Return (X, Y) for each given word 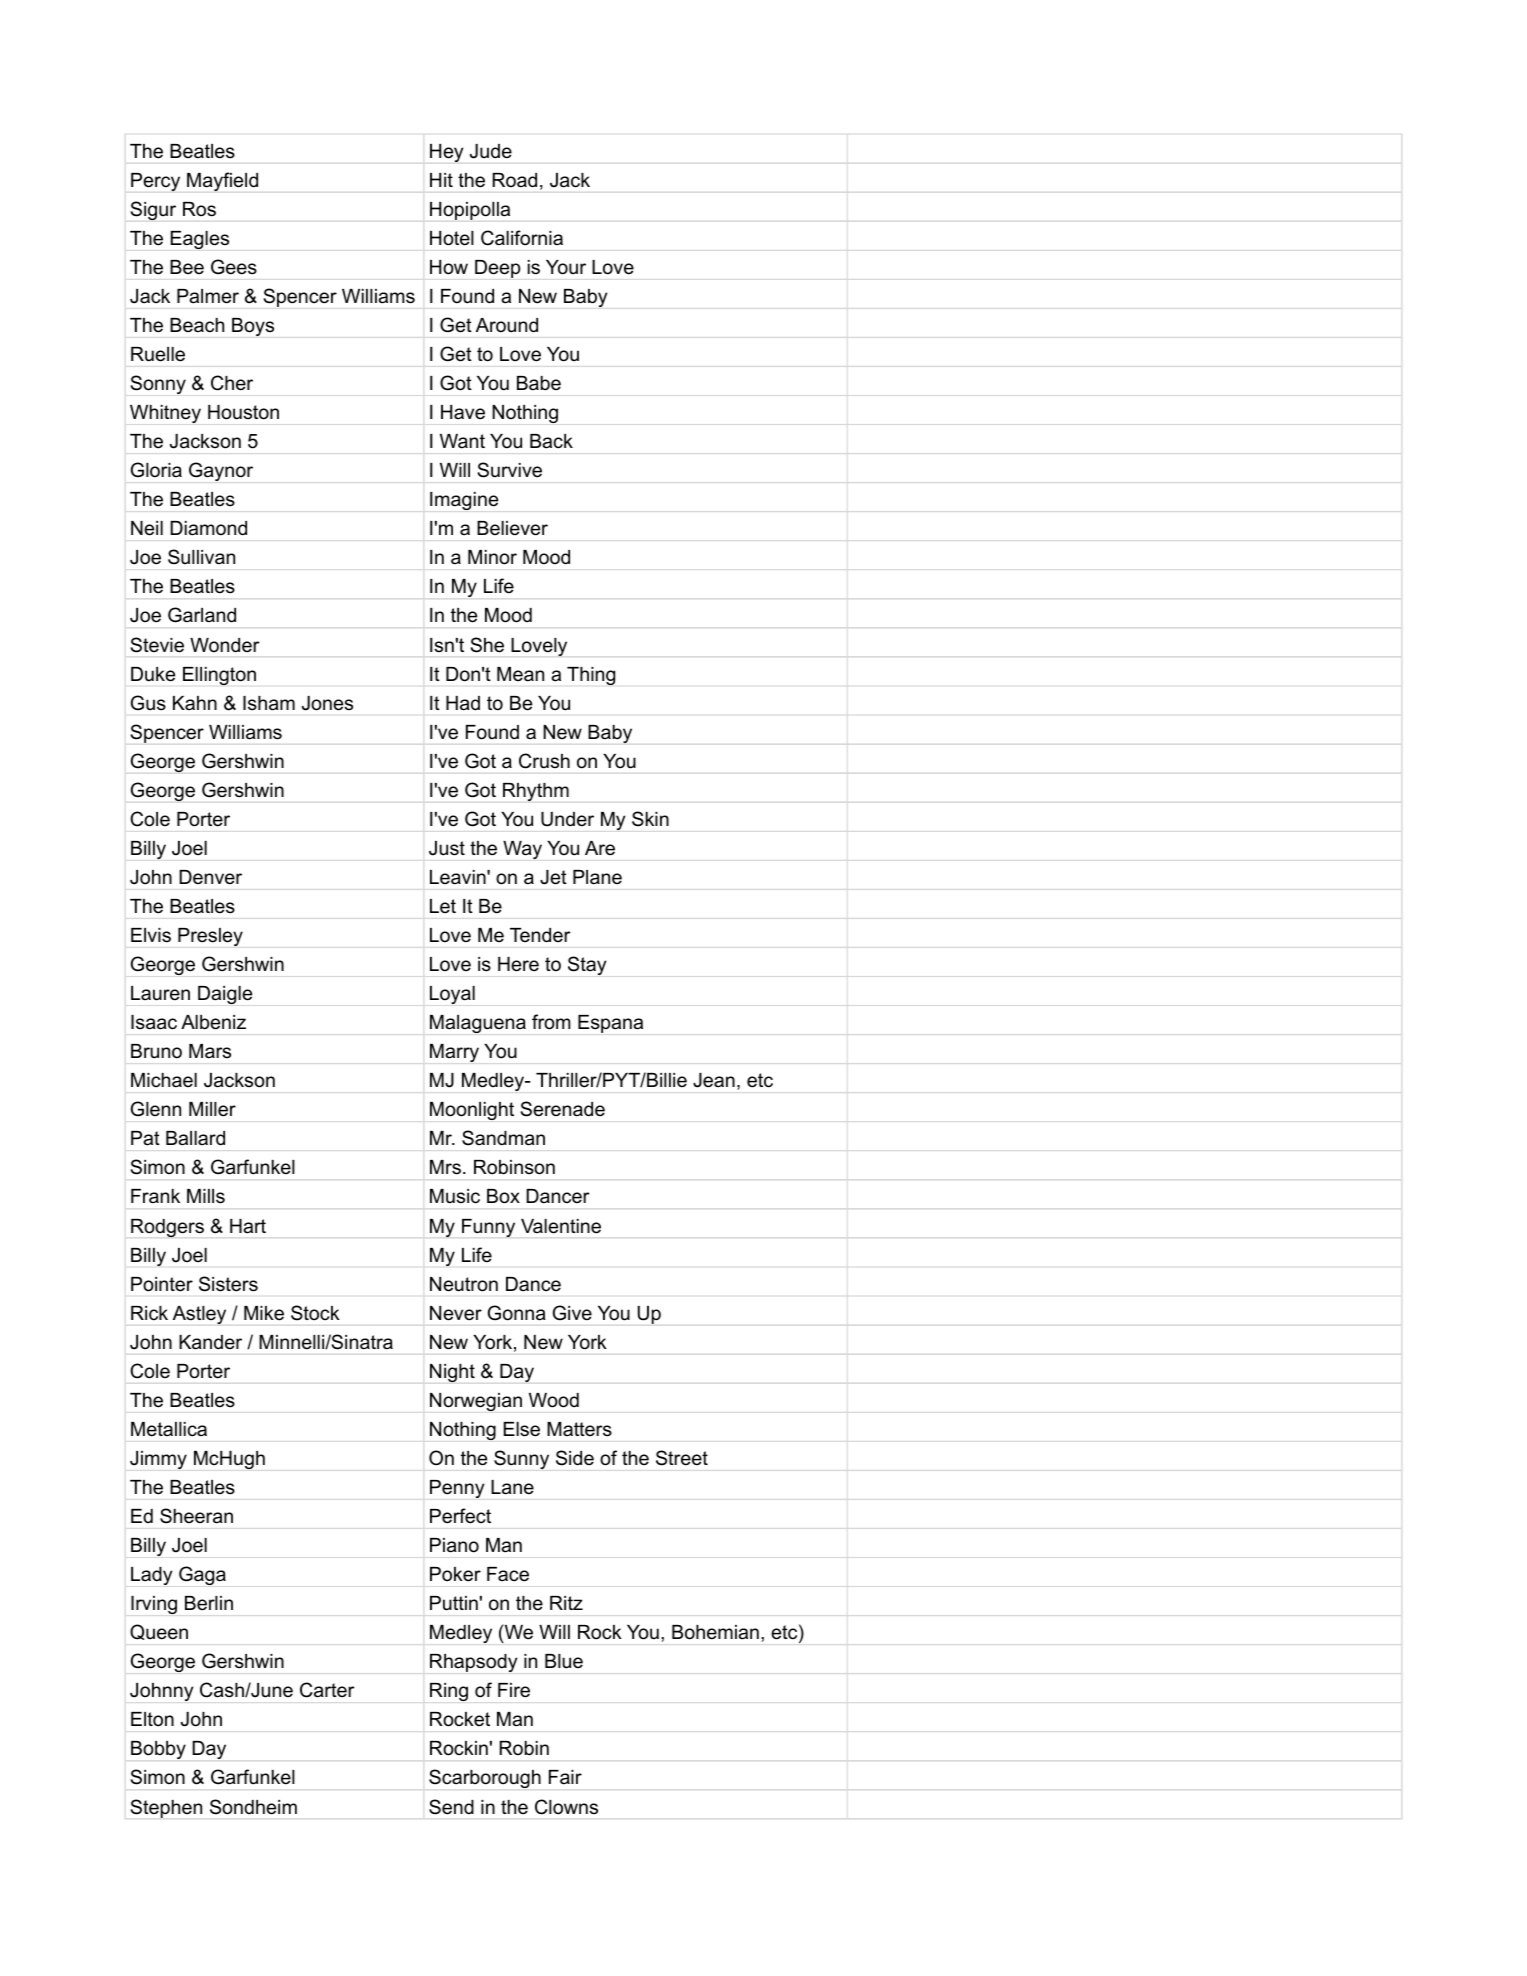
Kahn (195, 703)
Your (566, 267)
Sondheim (253, 1807)
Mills (206, 1196)
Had (463, 703)
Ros (199, 209)
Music (455, 1196)
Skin (650, 819)
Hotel (452, 238)
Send (451, 1807)
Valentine (561, 1226)
